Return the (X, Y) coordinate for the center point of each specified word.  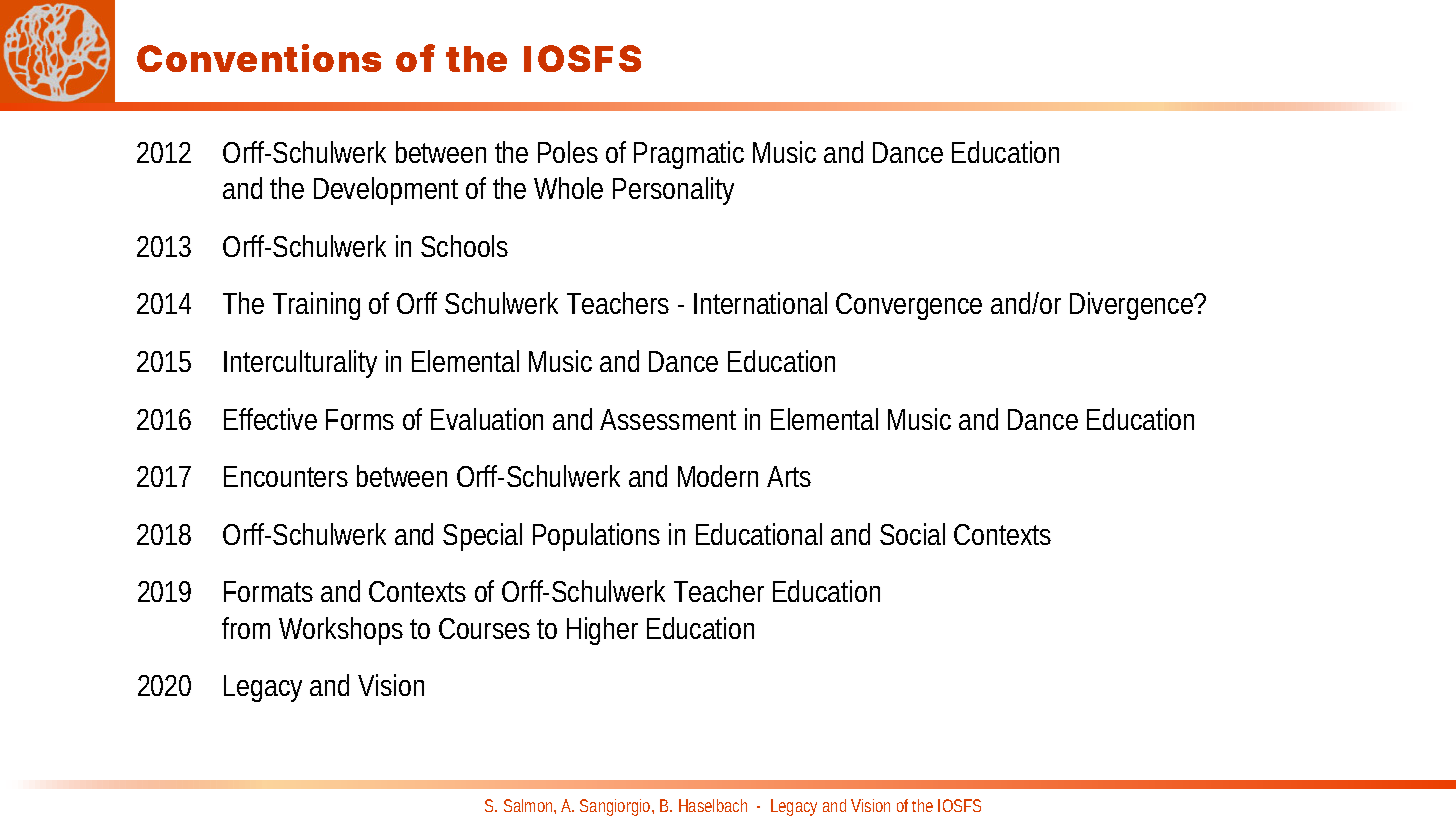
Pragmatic (689, 155)
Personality (673, 191)
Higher (602, 631)
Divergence (1133, 306)
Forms (360, 419)
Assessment (668, 419)
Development (386, 191)
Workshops (341, 631)
